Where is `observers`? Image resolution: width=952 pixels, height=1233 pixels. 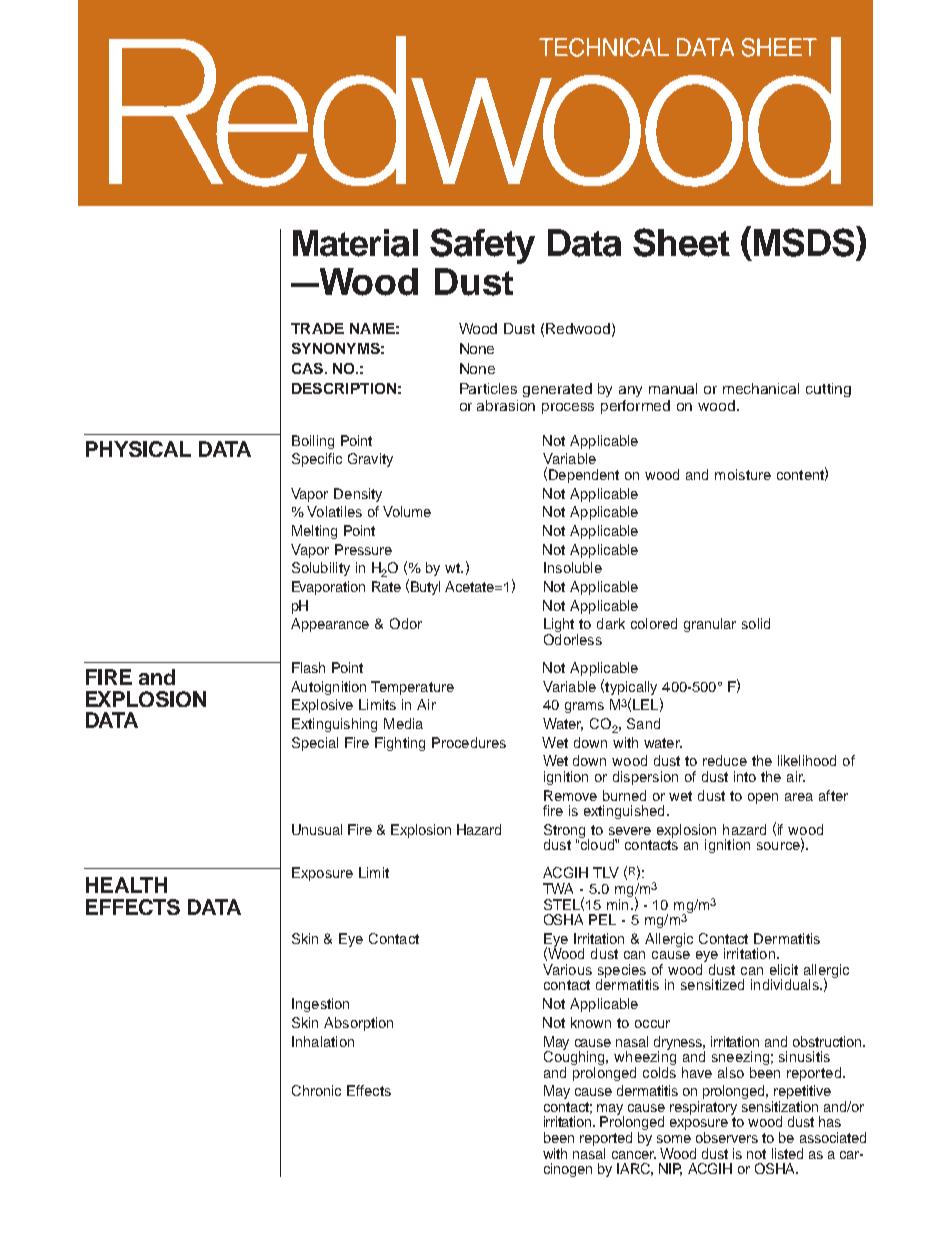
observers is located at coordinates (727, 1137).
